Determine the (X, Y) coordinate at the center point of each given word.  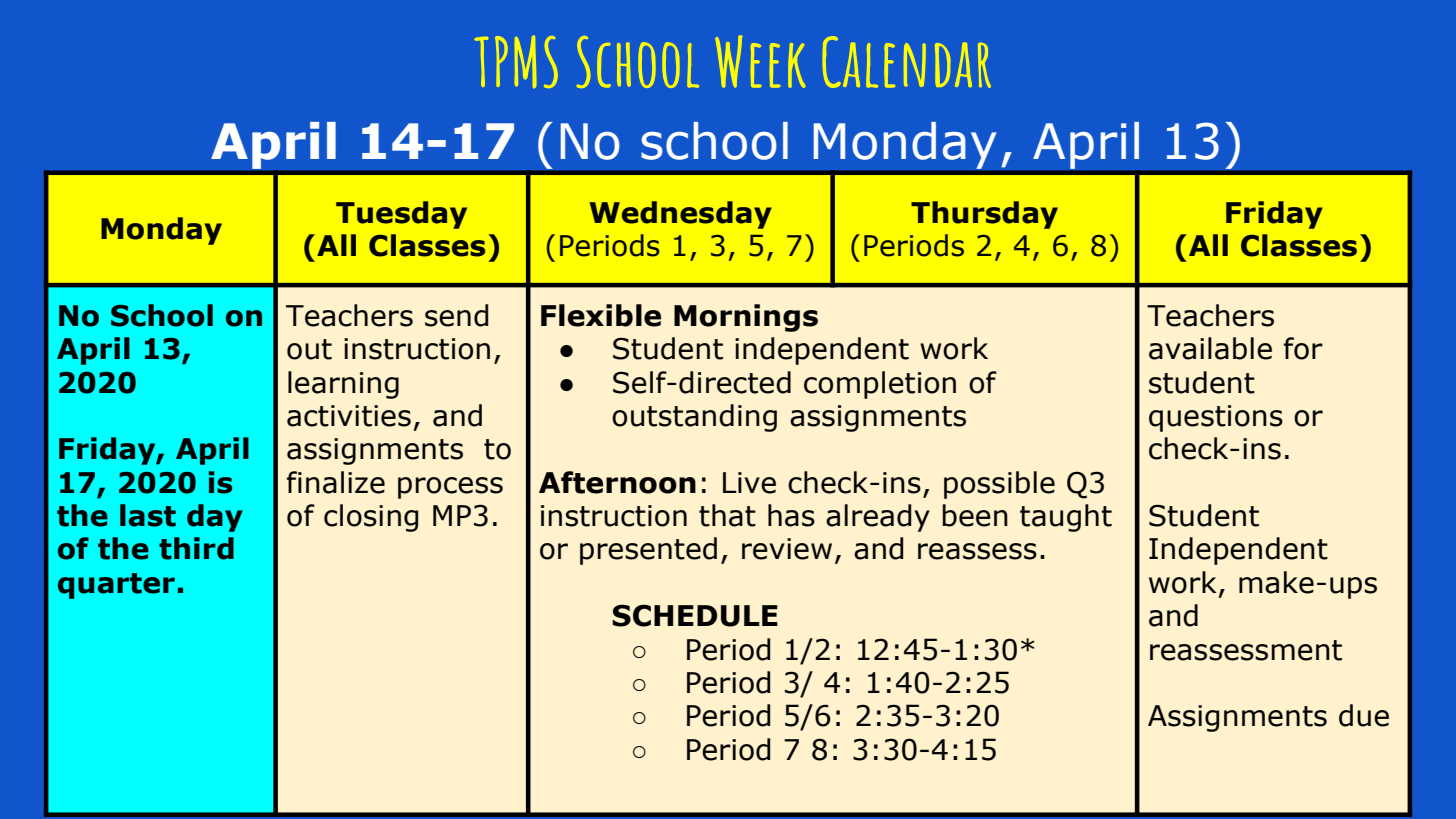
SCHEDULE (695, 615)
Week (760, 61)
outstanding (694, 418)
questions (1216, 418)
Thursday (984, 215)
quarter (116, 586)
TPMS (516, 61)
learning (343, 385)
